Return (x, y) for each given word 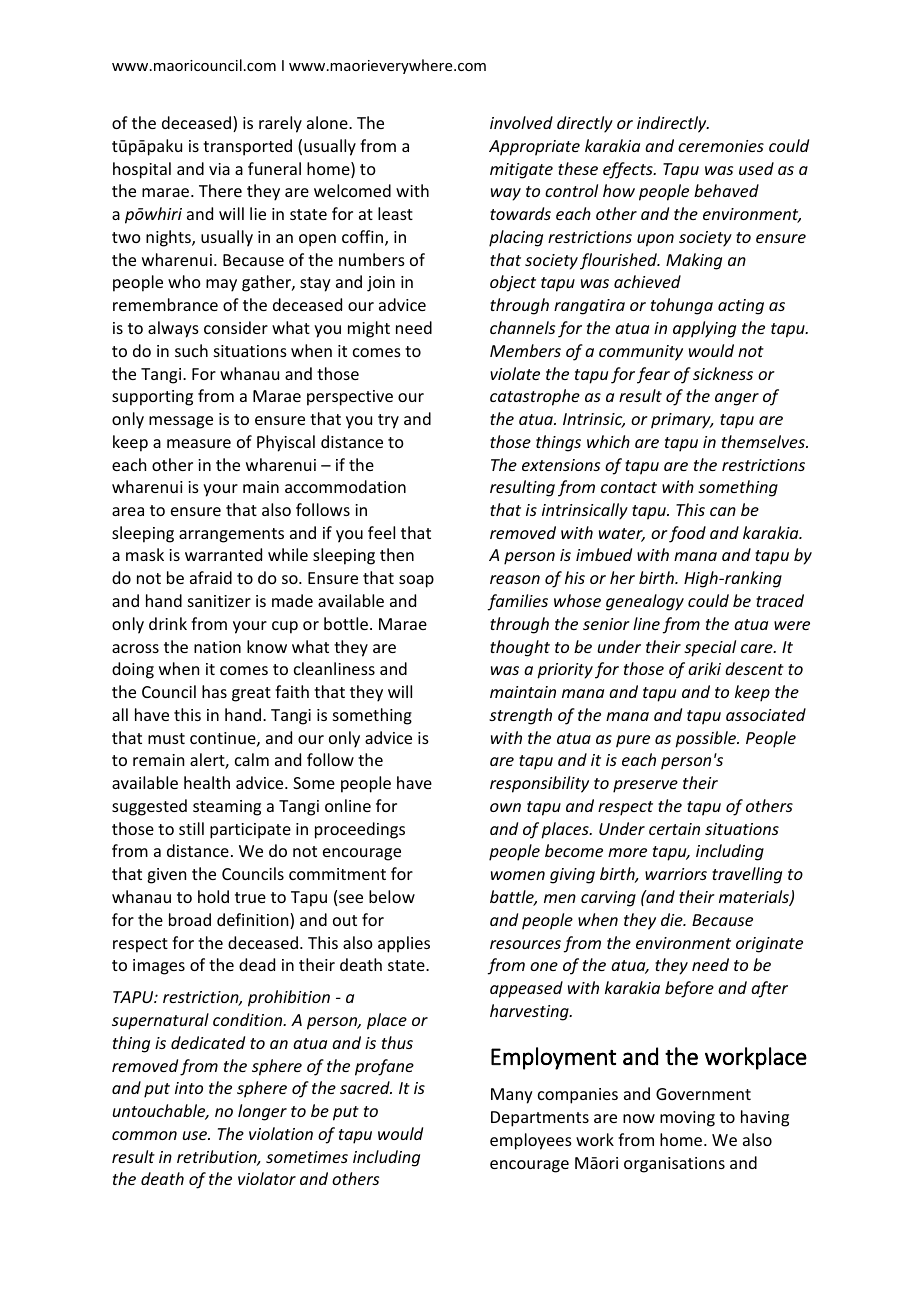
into (189, 1088)
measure (199, 443)
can (723, 511)
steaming (227, 808)
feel (381, 532)
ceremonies (721, 146)
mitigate (521, 171)
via (219, 169)
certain (674, 829)
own (505, 807)
